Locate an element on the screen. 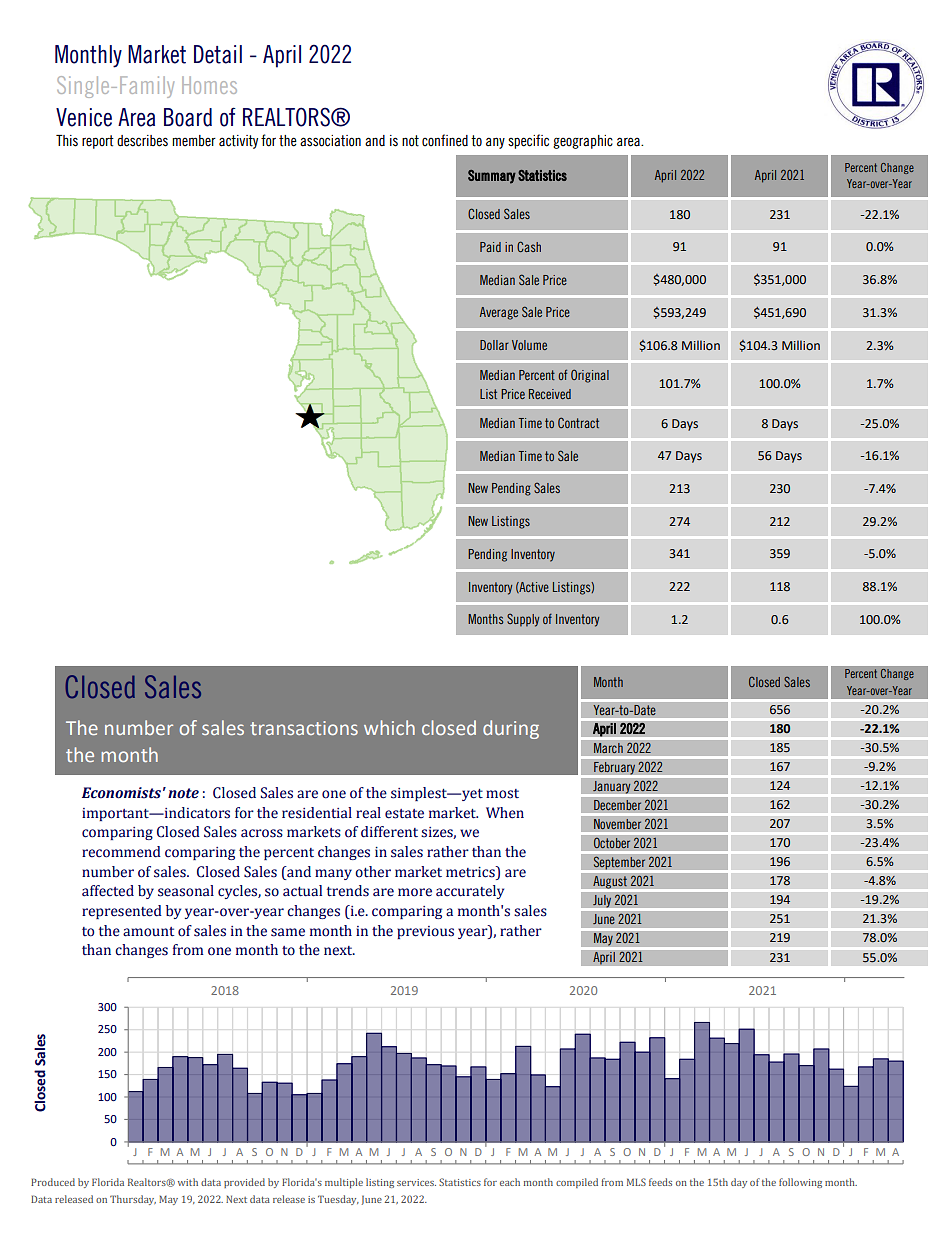 The image size is (952, 1233). Thursday is located at coordinates (133, 1200).
